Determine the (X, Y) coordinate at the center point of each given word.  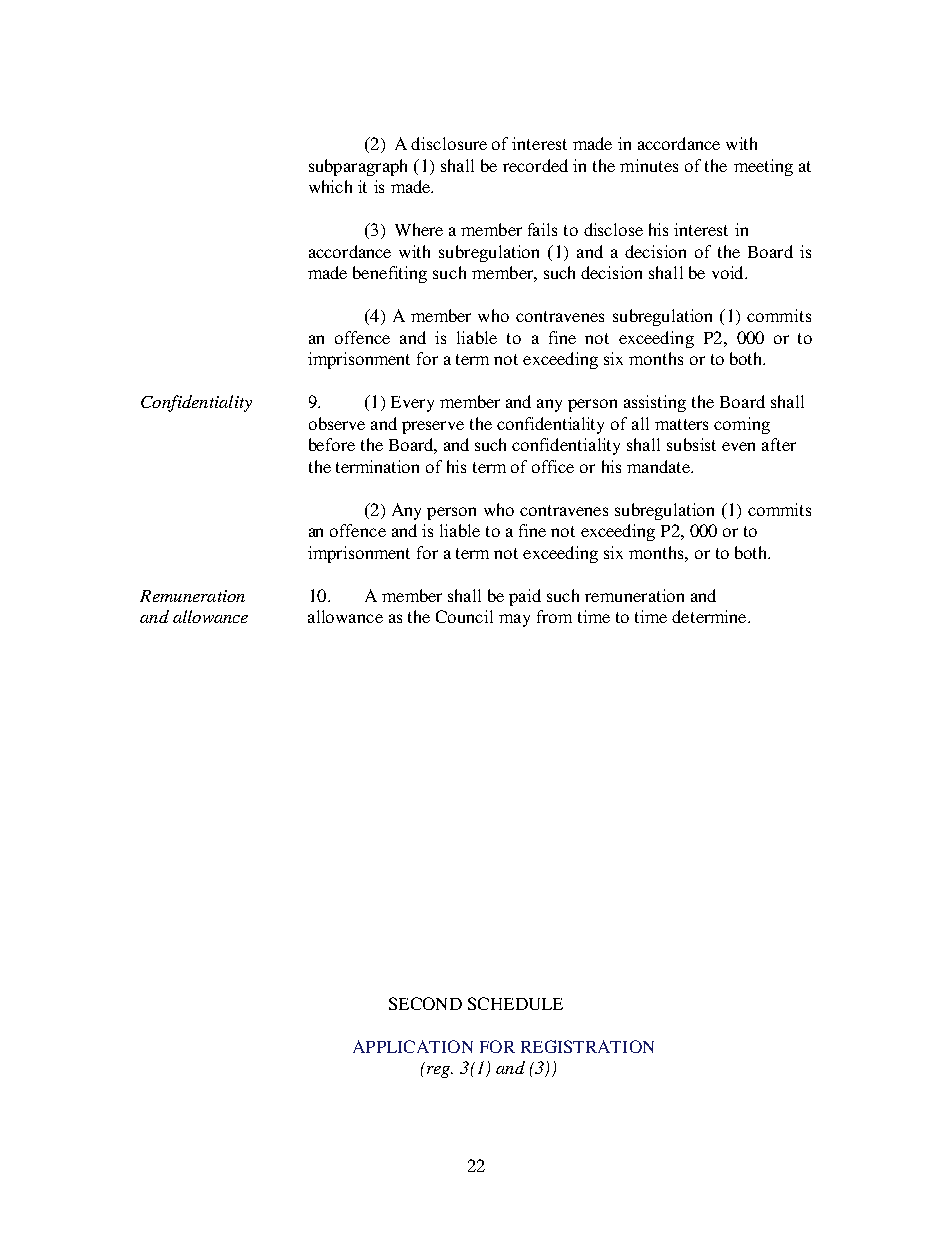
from (554, 616)
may (514, 620)
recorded (535, 165)
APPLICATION (413, 1046)
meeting (763, 167)
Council (464, 616)
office (553, 466)
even (738, 446)
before (332, 444)
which (330, 186)
